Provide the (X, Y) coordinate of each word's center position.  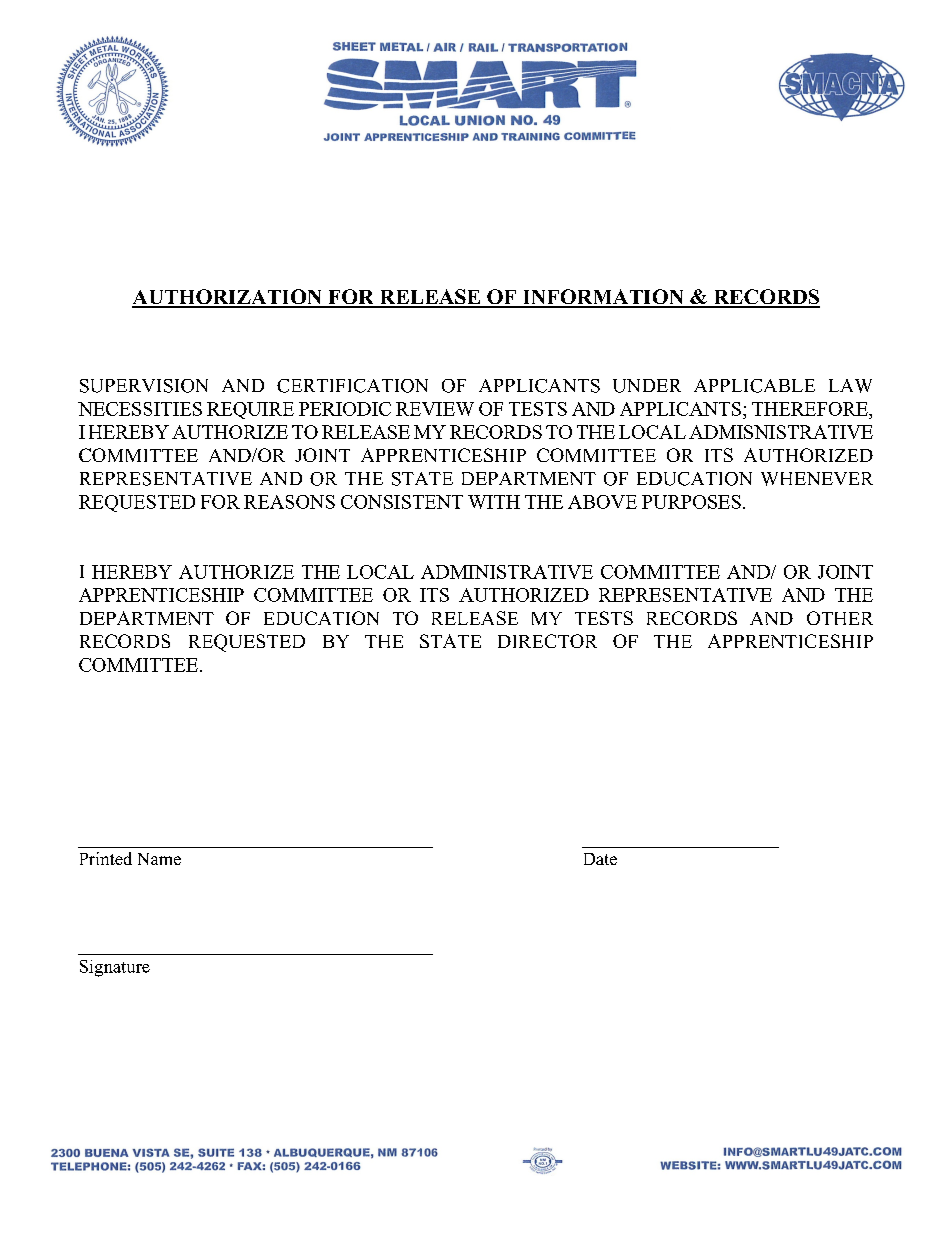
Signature (115, 968)
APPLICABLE (754, 386)
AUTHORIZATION (228, 298)
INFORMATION (603, 298)
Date (600, 859)
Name (159, 859)
